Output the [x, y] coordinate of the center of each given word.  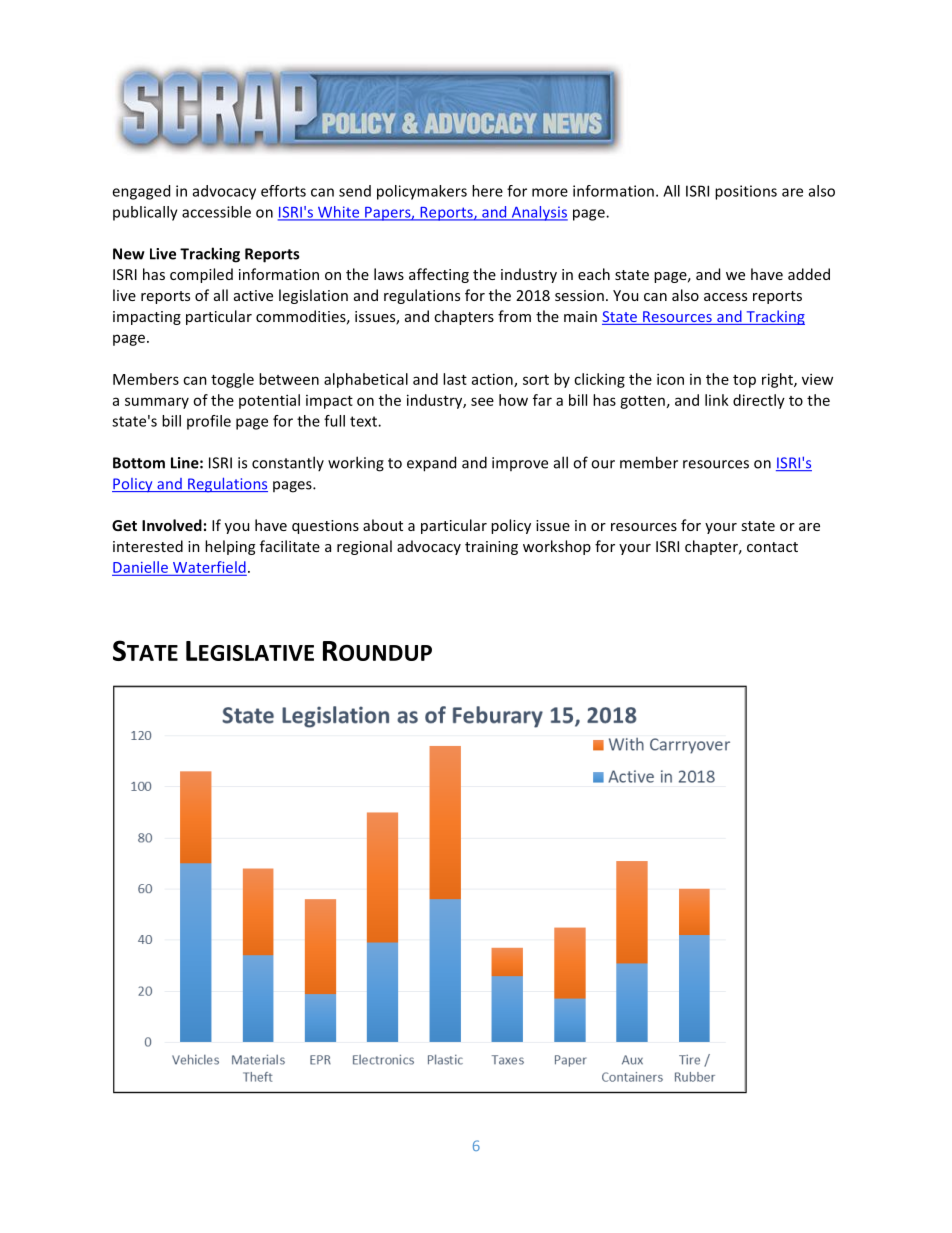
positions [746, 192]
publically [145, 213]
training [491, 548]
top [744, 381]
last [455, 379]
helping [230, 547]
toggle [232, 380]
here [487, 191]
